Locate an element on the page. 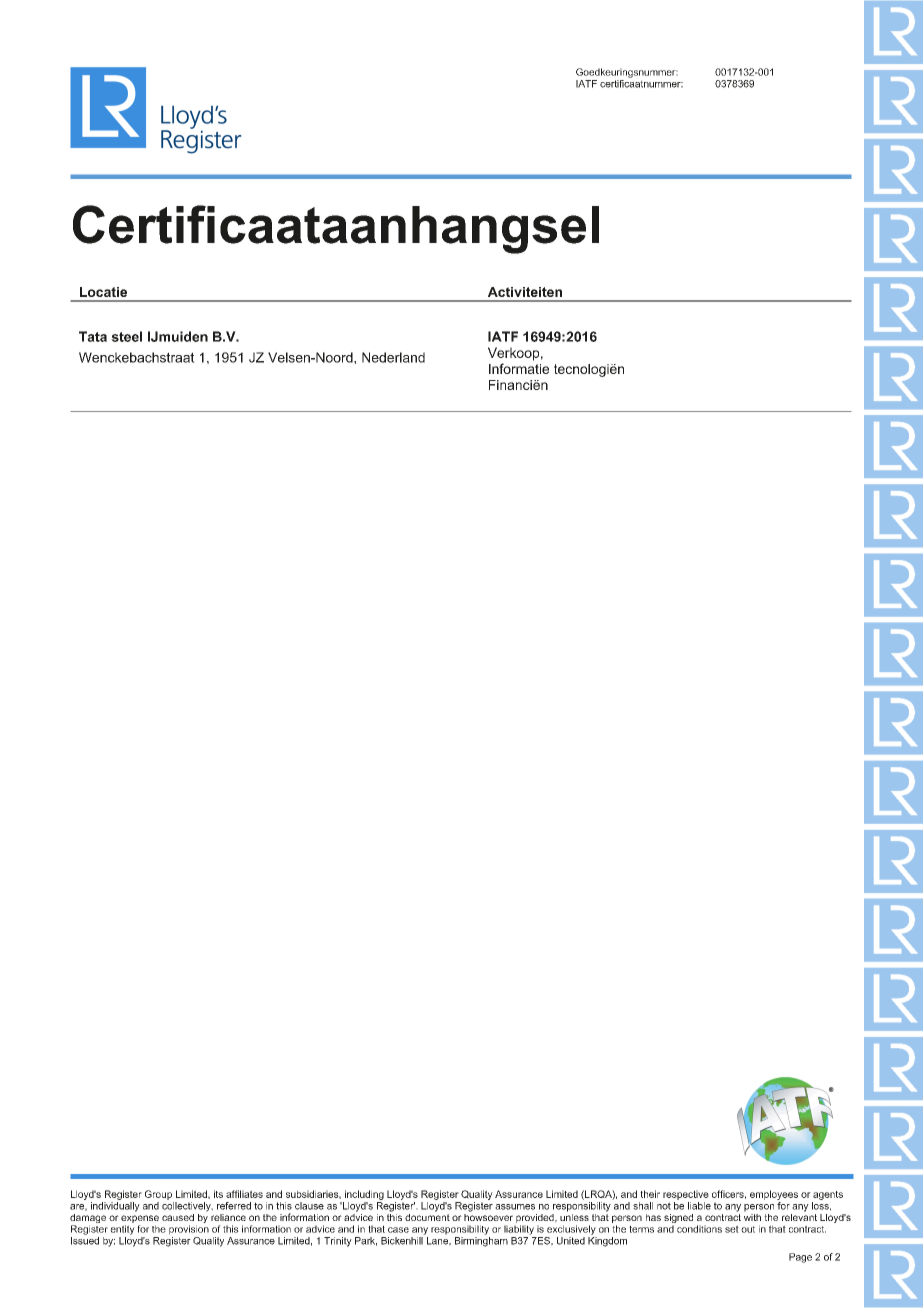  Group is located at coordinates (158, 1195).
